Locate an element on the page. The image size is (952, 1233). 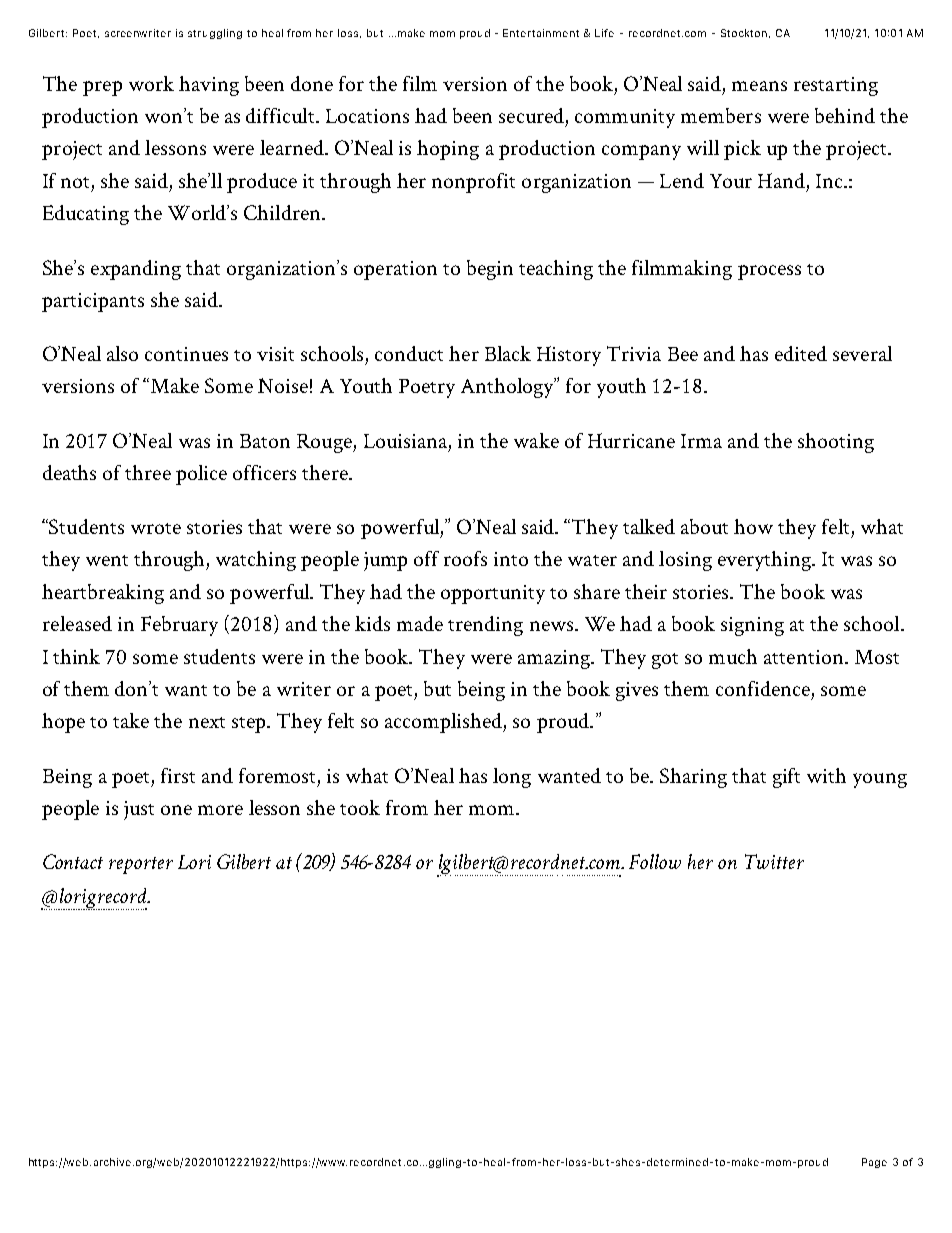
February is located at coordinates (179, 626).
